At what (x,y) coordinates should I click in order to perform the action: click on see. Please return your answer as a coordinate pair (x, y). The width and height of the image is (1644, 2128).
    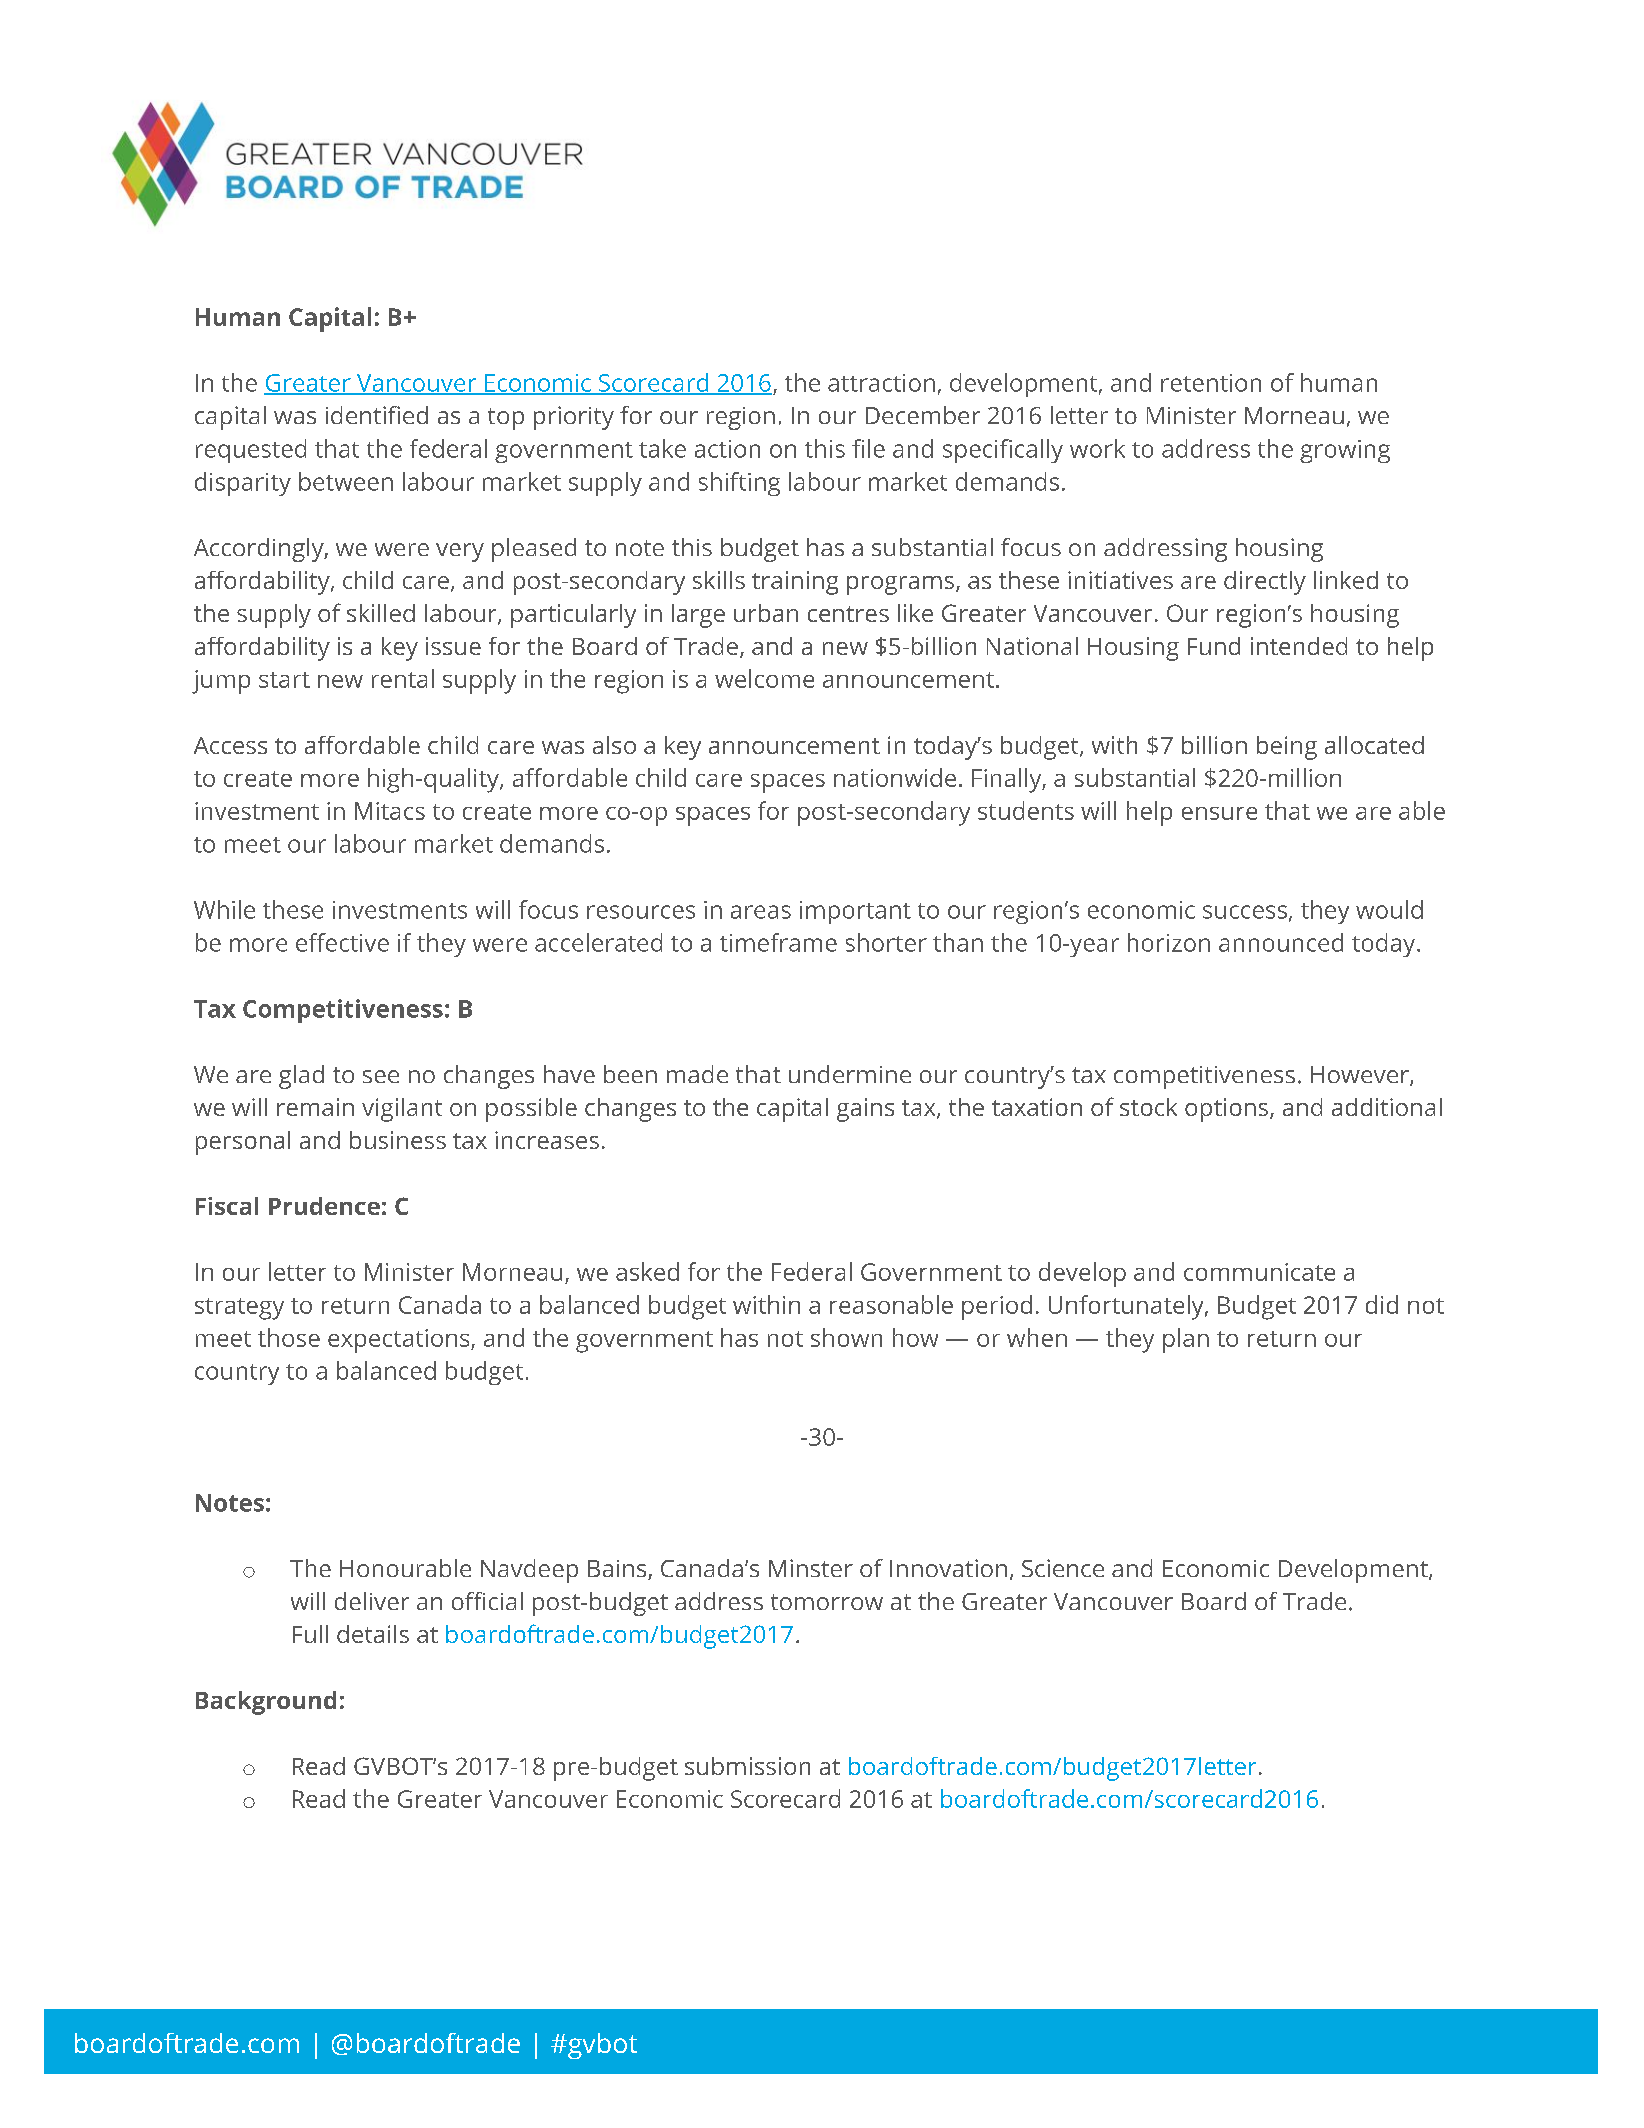
    Looking at the image, I should click on (381, 1076).
